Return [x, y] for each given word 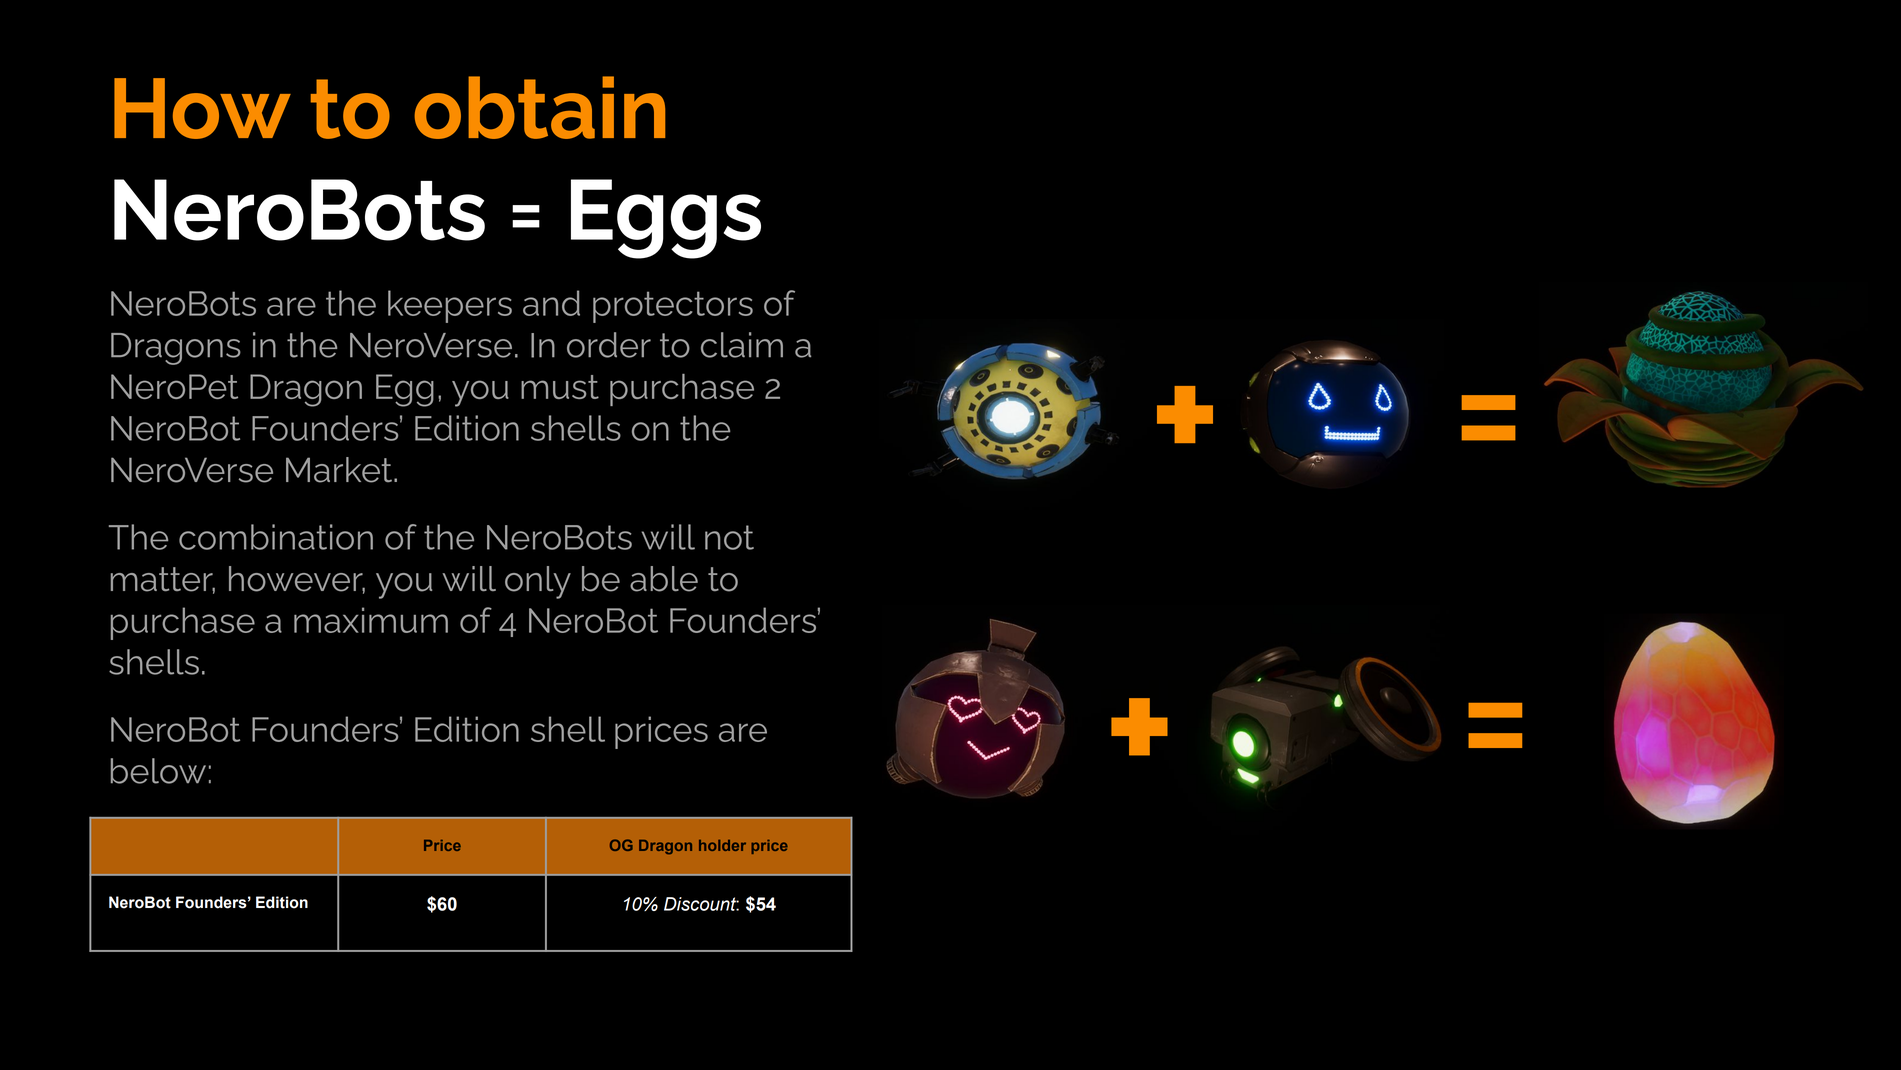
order [609, 345]
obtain [539, 107]
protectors [673, 307]
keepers [450, 306]
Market [340, 470]
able [664, 579]
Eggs [666, 219]
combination [276, 537]
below [158, 771]
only [538, 582]
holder [722, 845]
